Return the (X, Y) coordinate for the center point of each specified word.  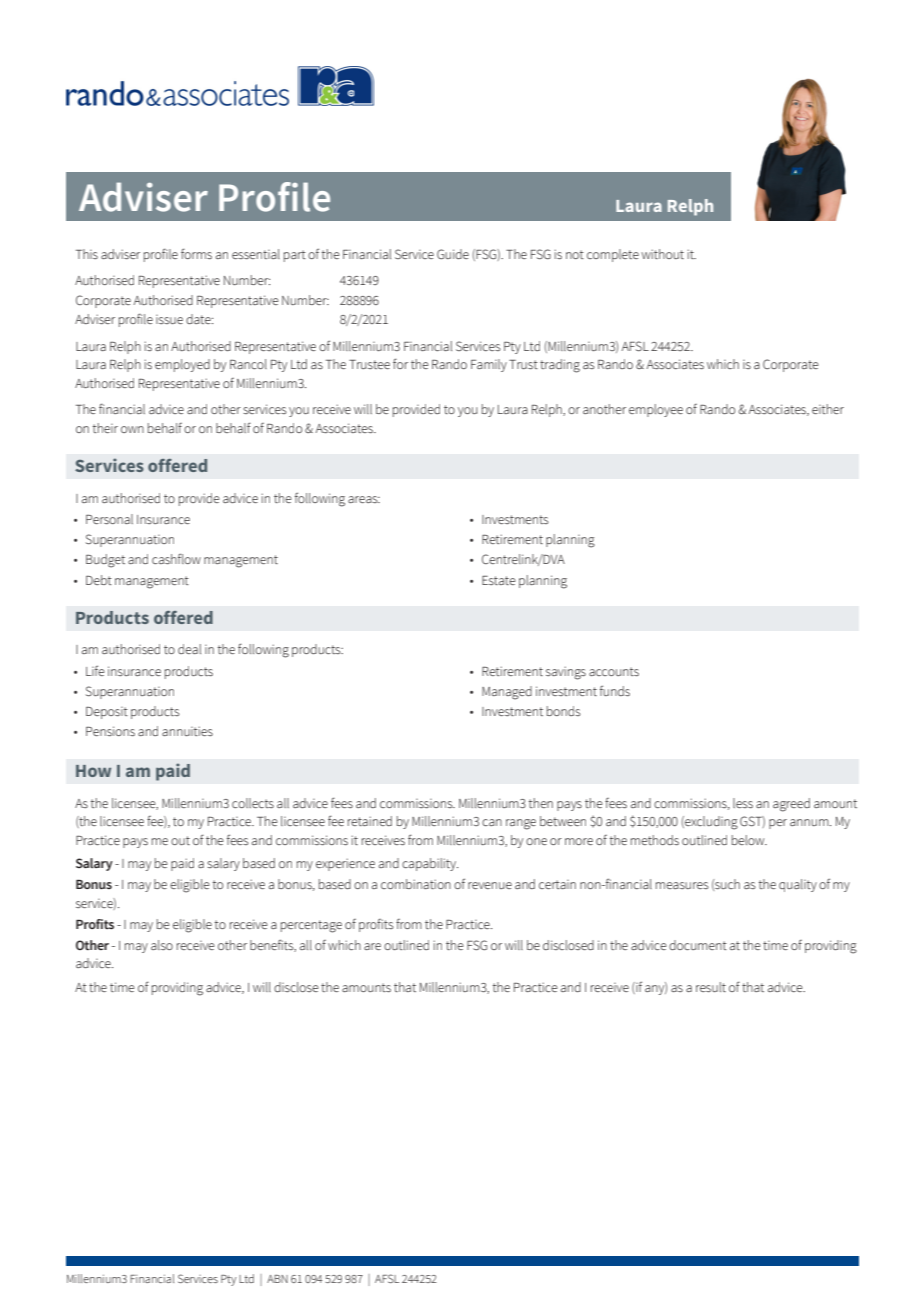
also (162, 945)
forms (196, 253)
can (492, 822)
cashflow (176, 558)
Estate (499, 580)
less (743, 803)
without (662, 254)
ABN (277, 1279)
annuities (187, 731)
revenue (490, 885)
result (711, 987)
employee (656, 410)
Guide (453, 254)
